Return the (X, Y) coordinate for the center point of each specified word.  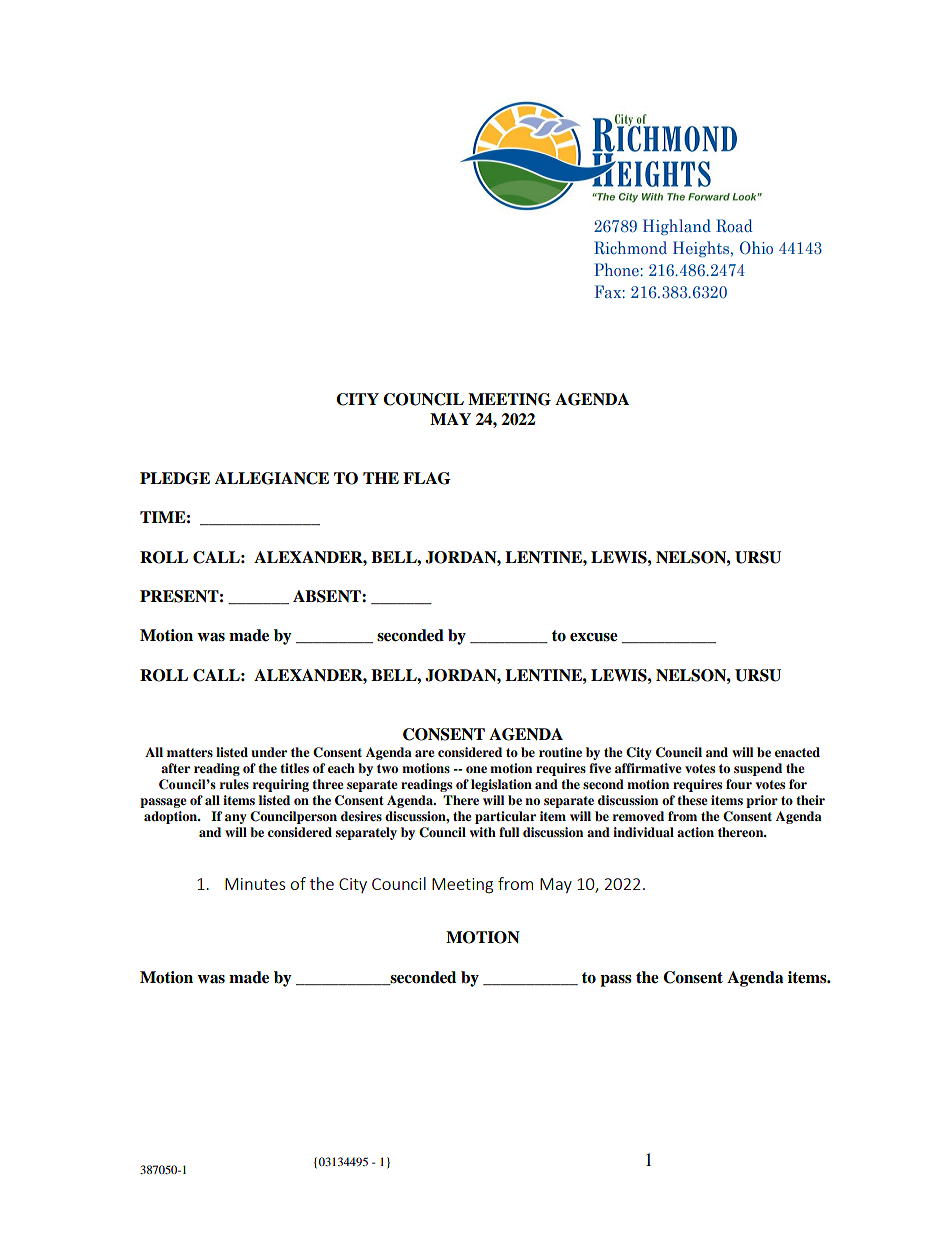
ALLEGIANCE (272, 478)
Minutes (255, 884)
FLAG (427, 478)
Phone (617, 269)
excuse (594, 637)
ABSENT (328, 596)
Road (734, 225)
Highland (677, 227)
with (483, 832)
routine (560, 752)
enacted (797, 752)
